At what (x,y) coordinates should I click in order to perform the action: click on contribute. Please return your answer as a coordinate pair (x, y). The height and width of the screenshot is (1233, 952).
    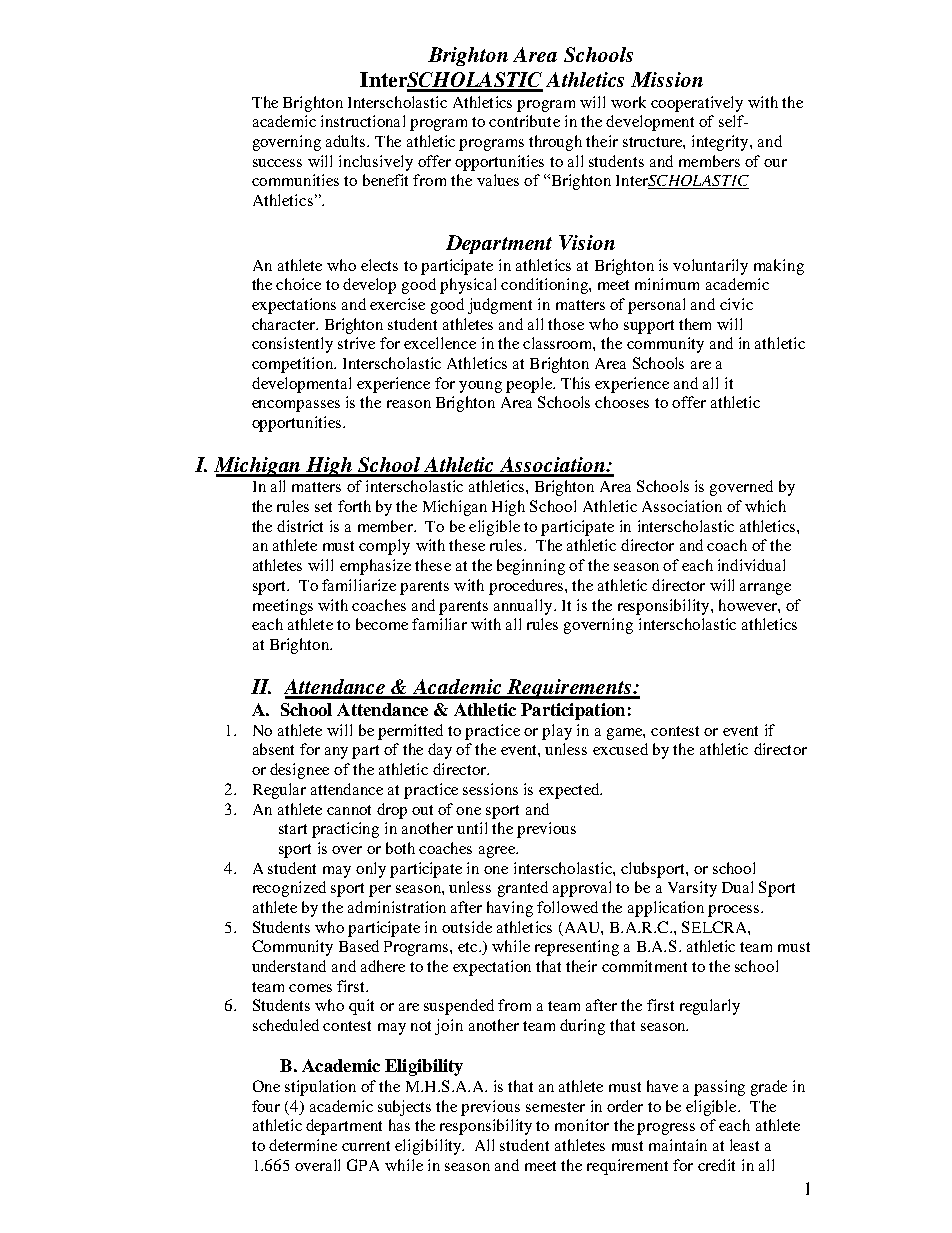
    Looking at the image, I should click on (524, 121).
